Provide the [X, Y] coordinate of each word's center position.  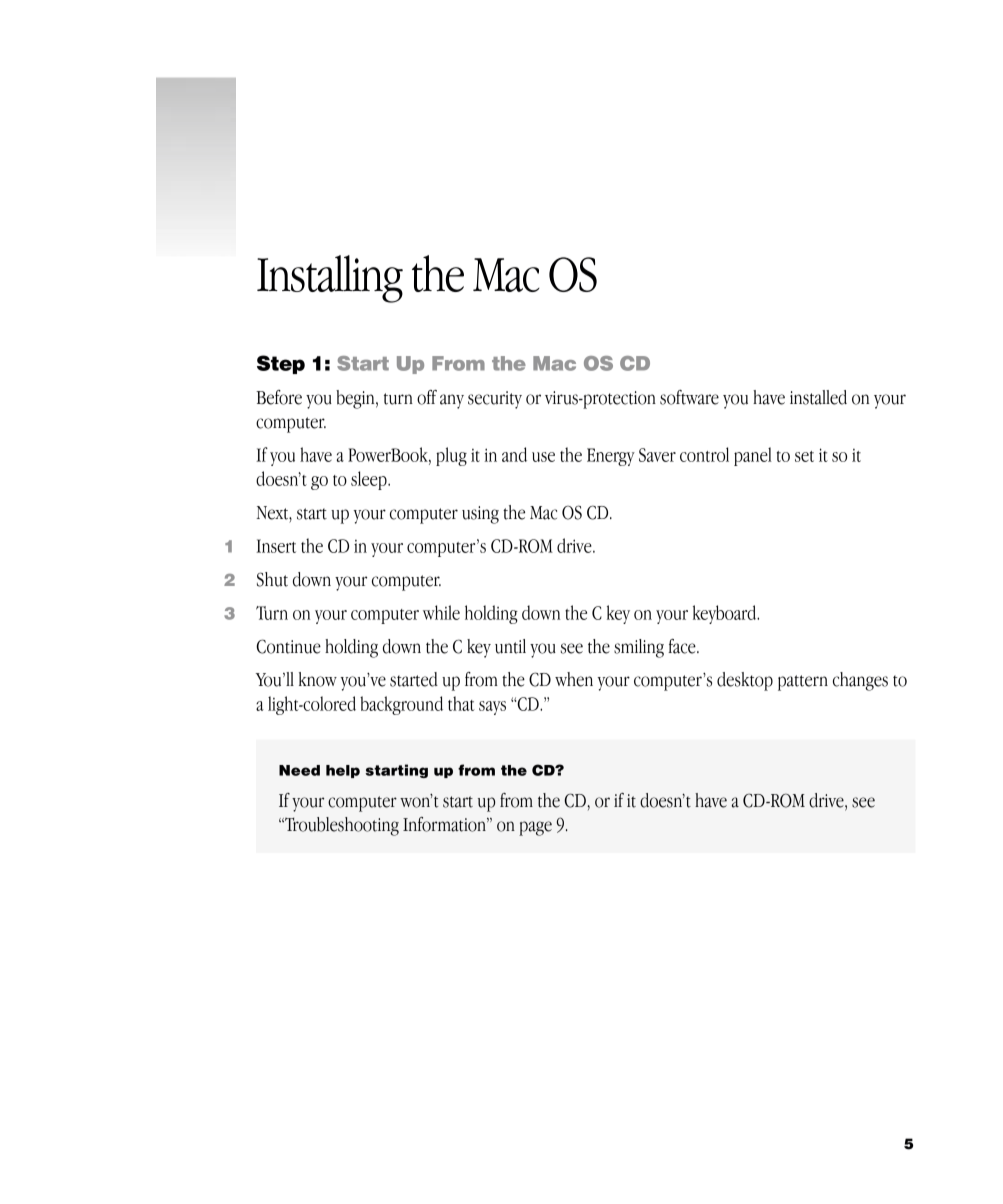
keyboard [726, 614]
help [343, 771]
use [543, 457]
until [510, 646]
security [495, 400]
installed [818, 397]
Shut [272, 579]
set [804, 456]
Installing [330, 279]
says [492, 708]
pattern [803, 683]
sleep [370, 480]
